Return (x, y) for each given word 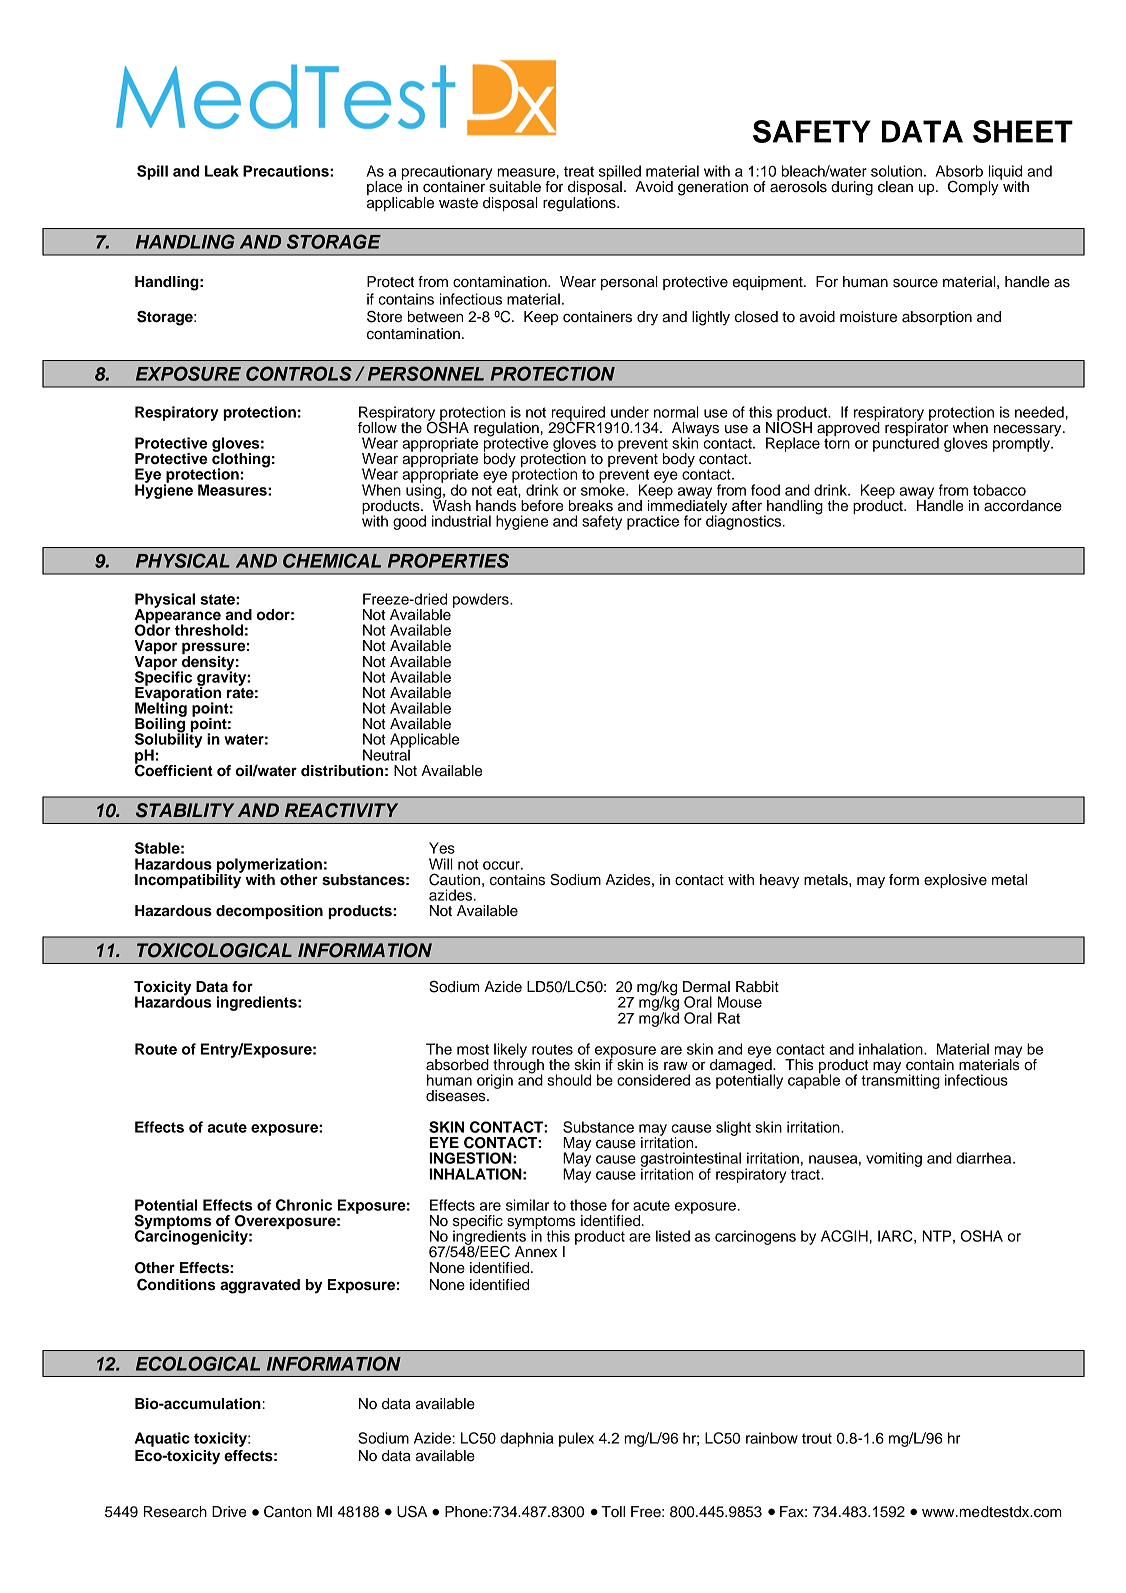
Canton (288, 1512)
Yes (442, 848)
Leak (222, 171)
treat (579, 171)
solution (898, 171)
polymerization (269, 866)
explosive (955, 881)
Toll (613, 1511)
